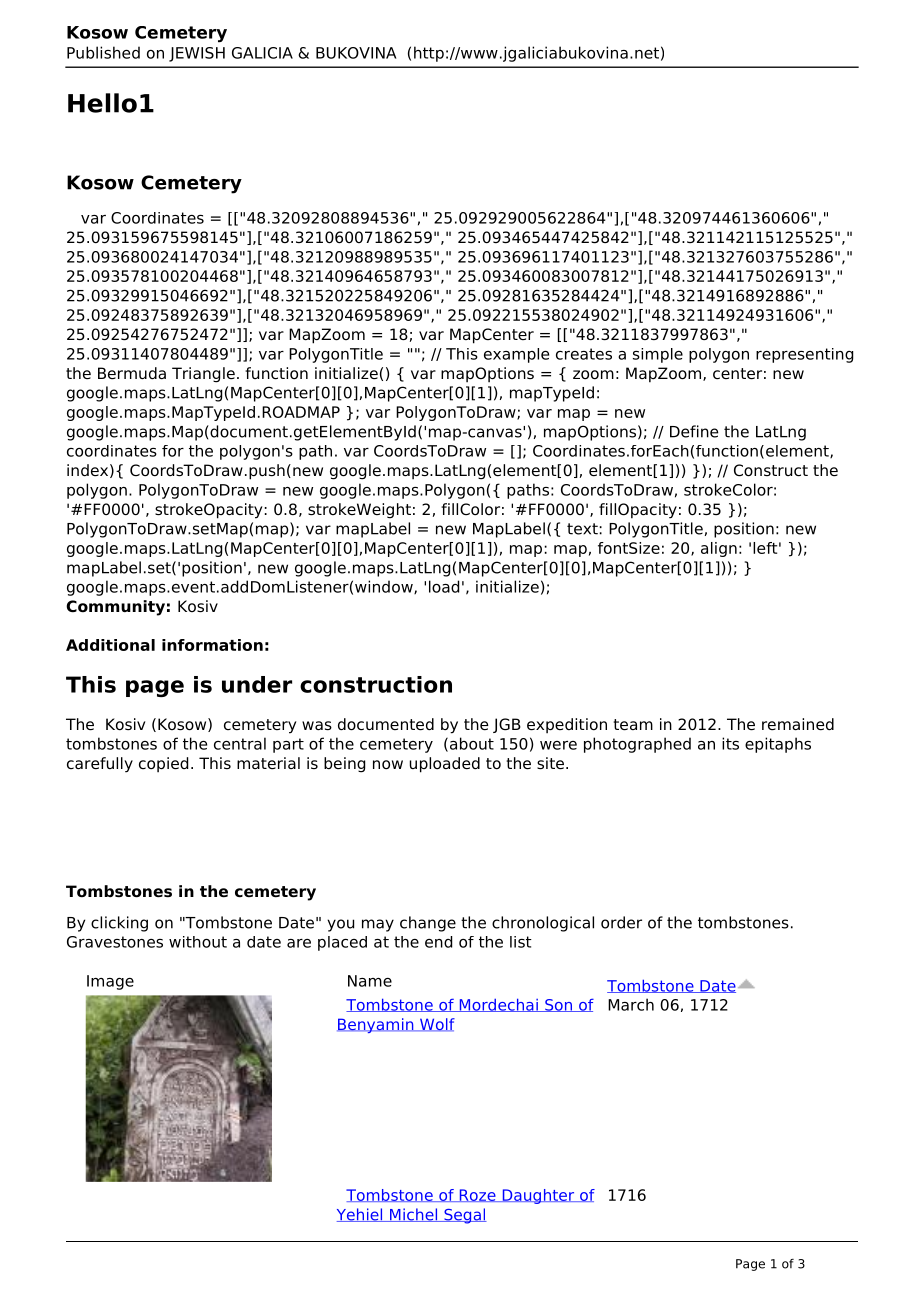 The height and width of the screenshot is (1308, 924). What do you see at coordinates (582, 529) in the screenshot?
I see `text` at bounding box center [582, 529].
